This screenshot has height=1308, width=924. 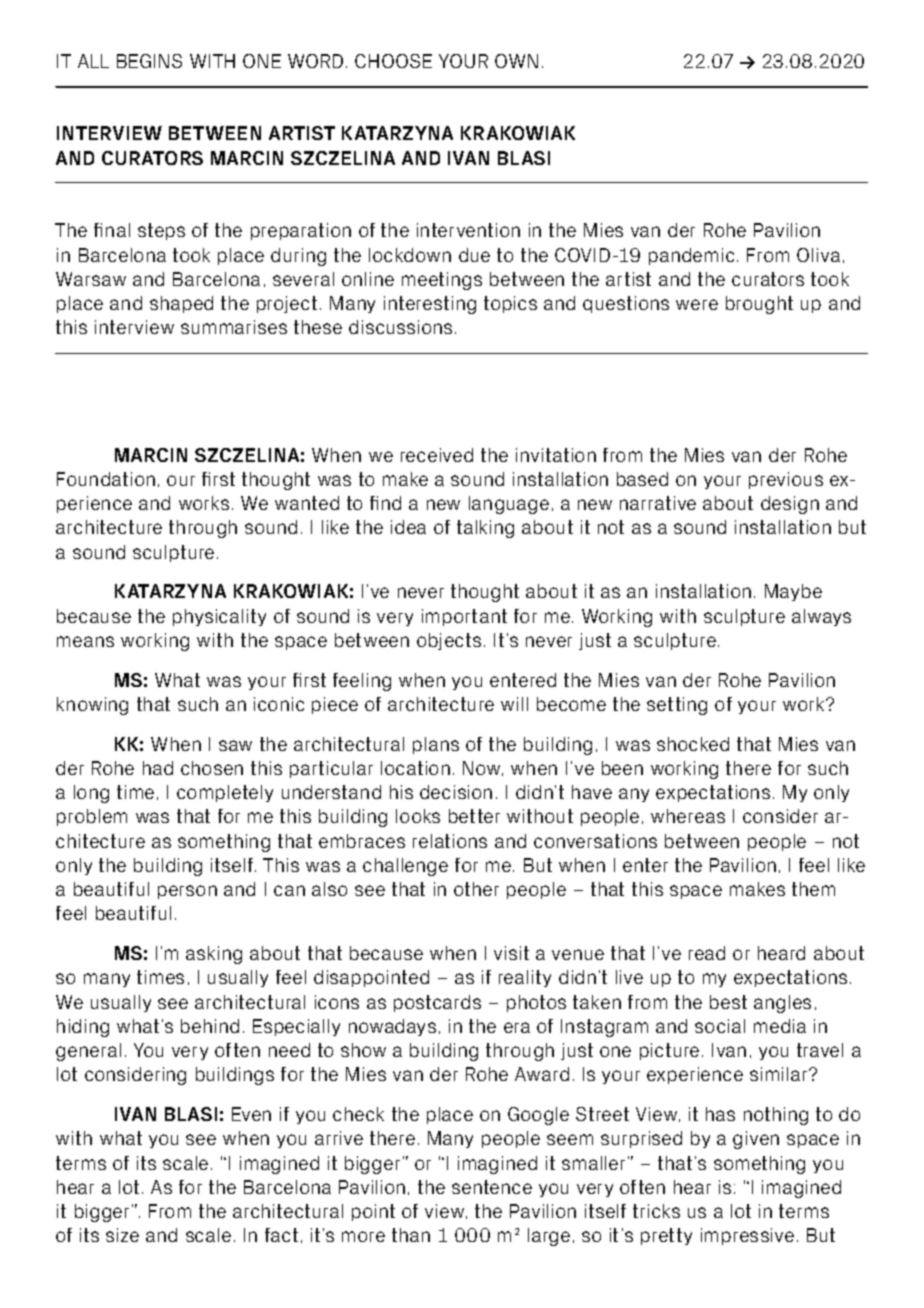 I want to click on physicality, so click(x=219, y=617).
